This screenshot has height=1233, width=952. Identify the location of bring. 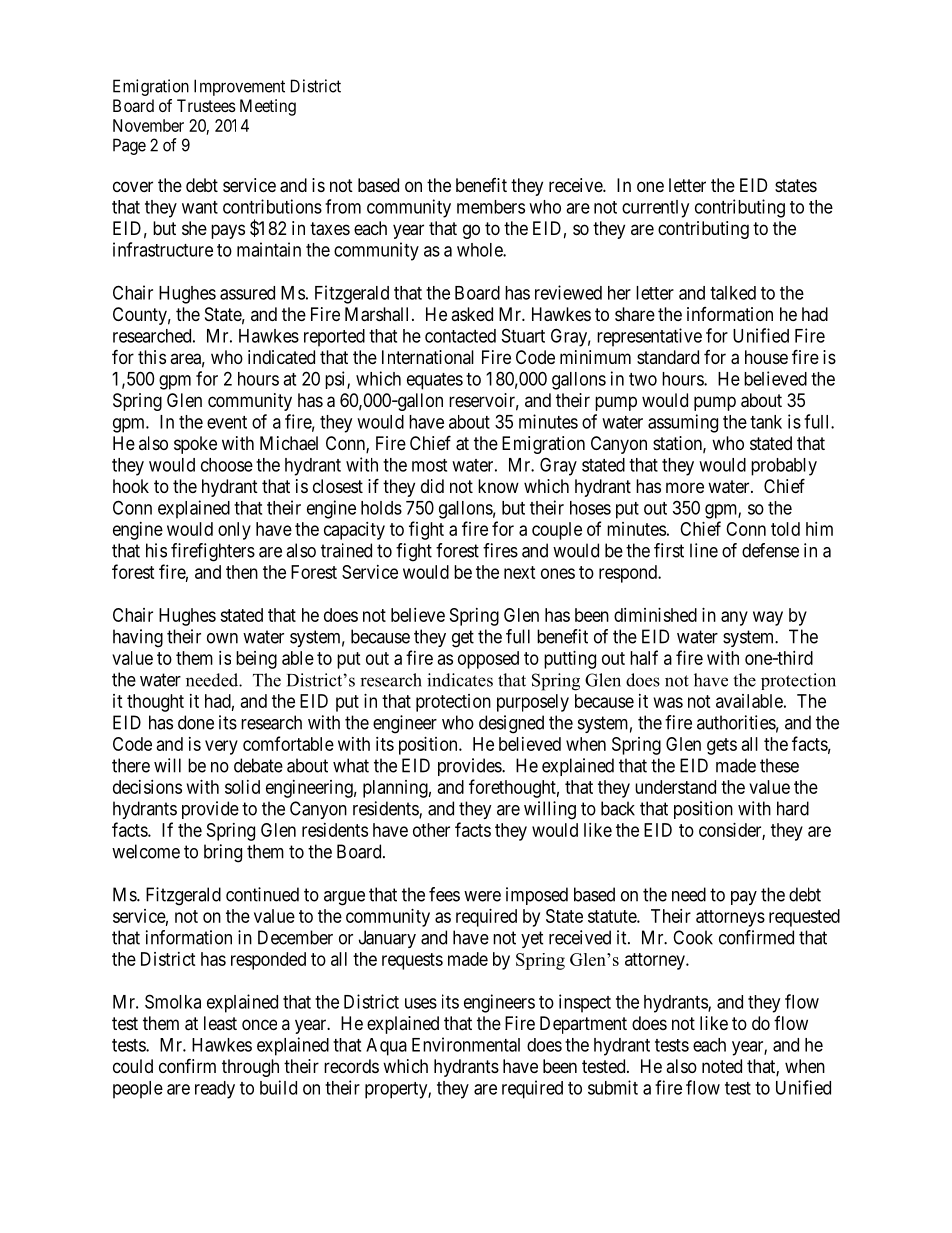
(223, 853).
